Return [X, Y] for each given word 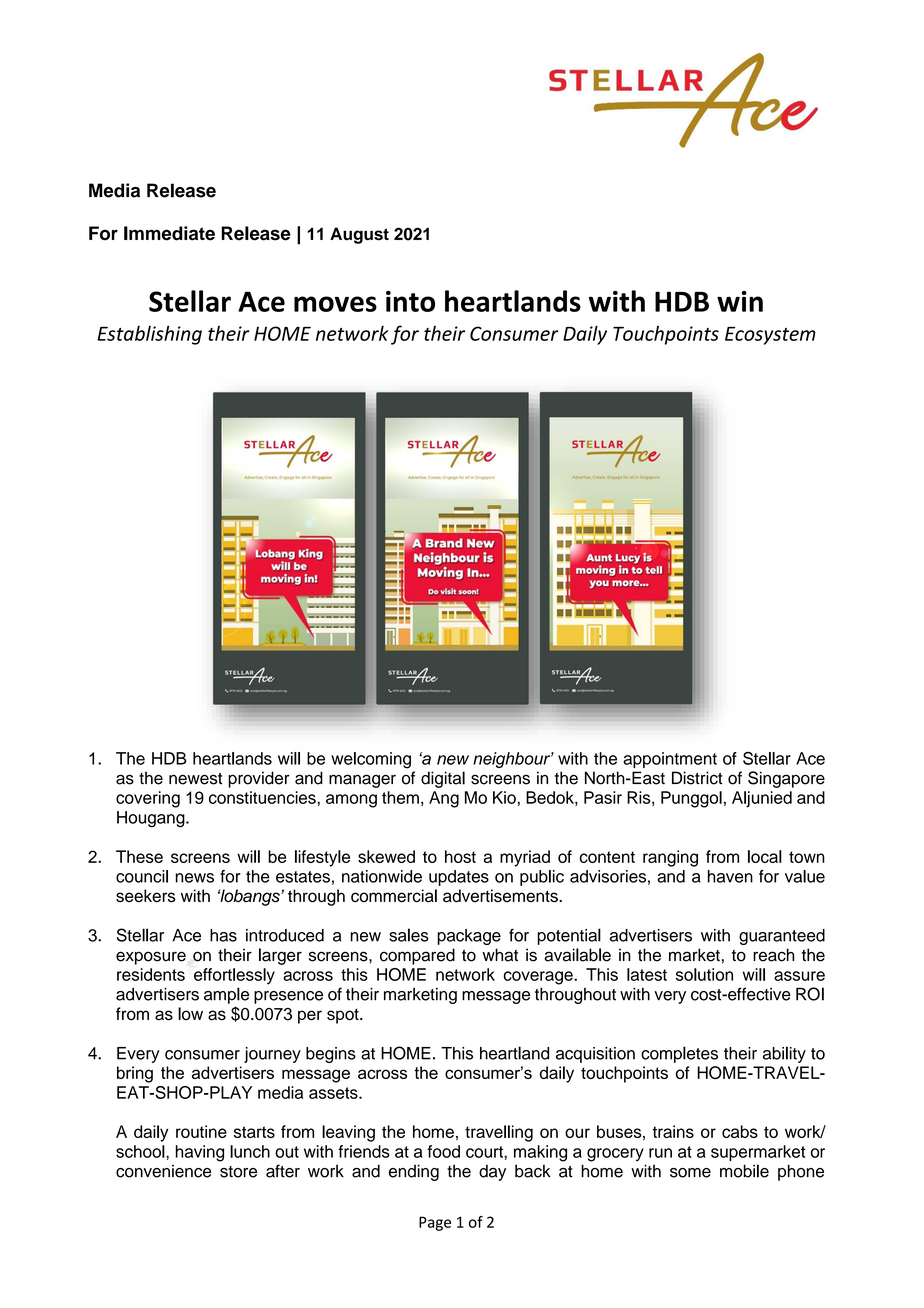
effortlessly [234, 976]
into [410, 301]
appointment [670, 760]
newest [195, 779]
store [238, 1172]
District [697, 778]
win [740, 301]
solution [704, 974]
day [492, 1172]
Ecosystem [770, 336]
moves [335, 304]
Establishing [149, 335]
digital [443, 779]
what [500, 955]
